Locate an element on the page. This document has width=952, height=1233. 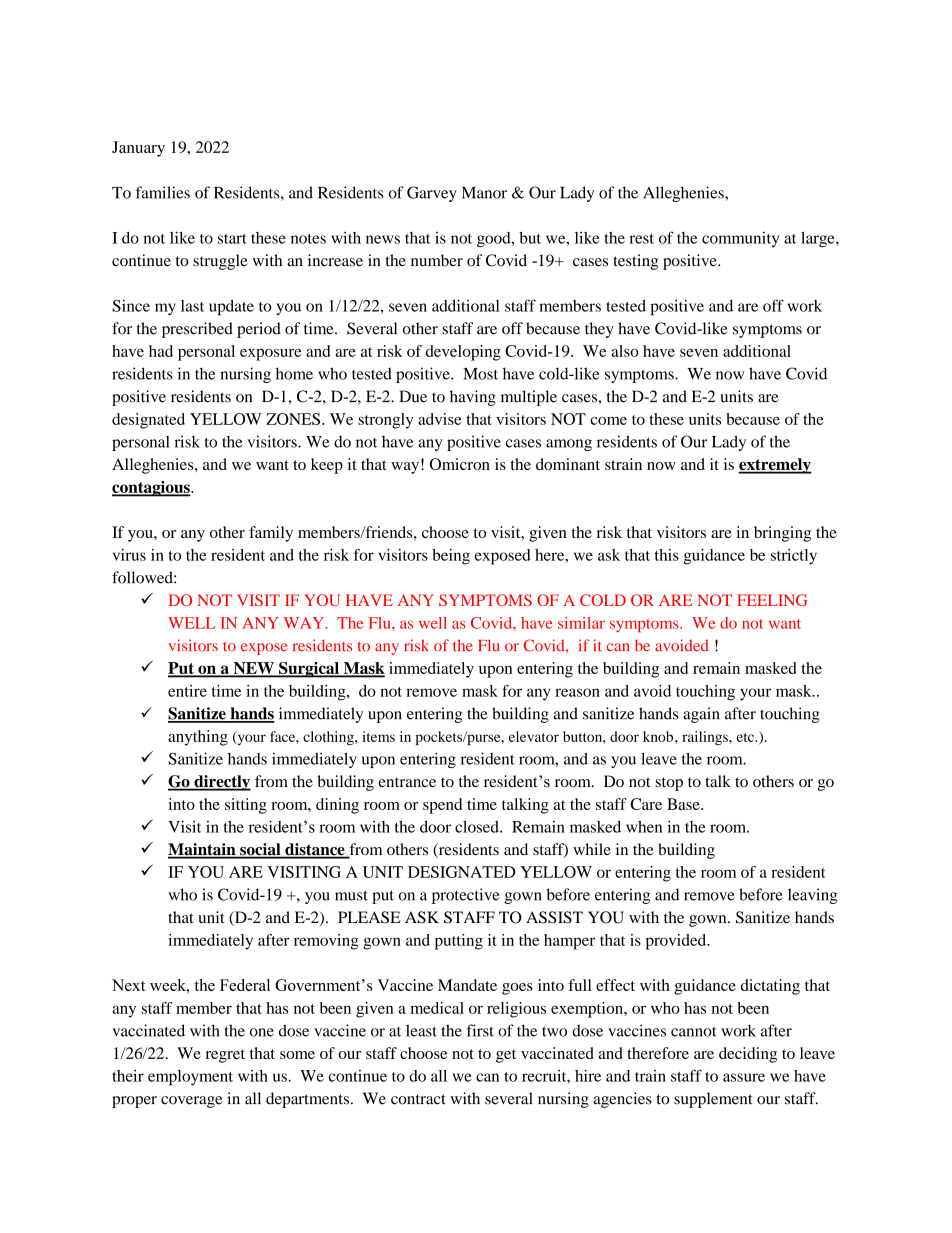
being is located at coordinates (451, 557).
